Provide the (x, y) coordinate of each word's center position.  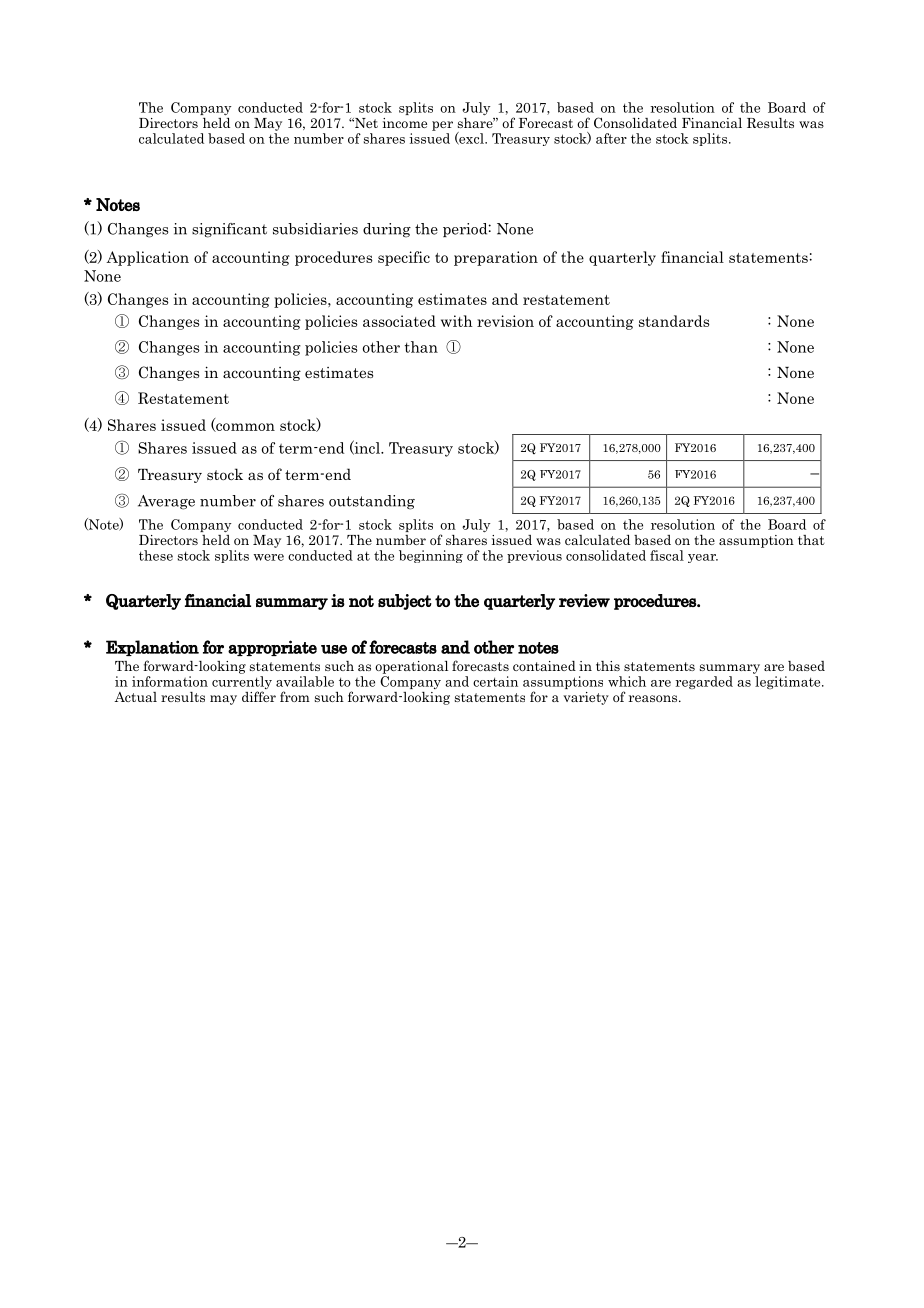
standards (674, 321)
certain (495, 681)
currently (242, 684)
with (457, 321)
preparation (496, 258)
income (405, 123)
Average (166, 502)
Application (147, 258)
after (611, 138)
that (811, 540)
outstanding (372, 502)
